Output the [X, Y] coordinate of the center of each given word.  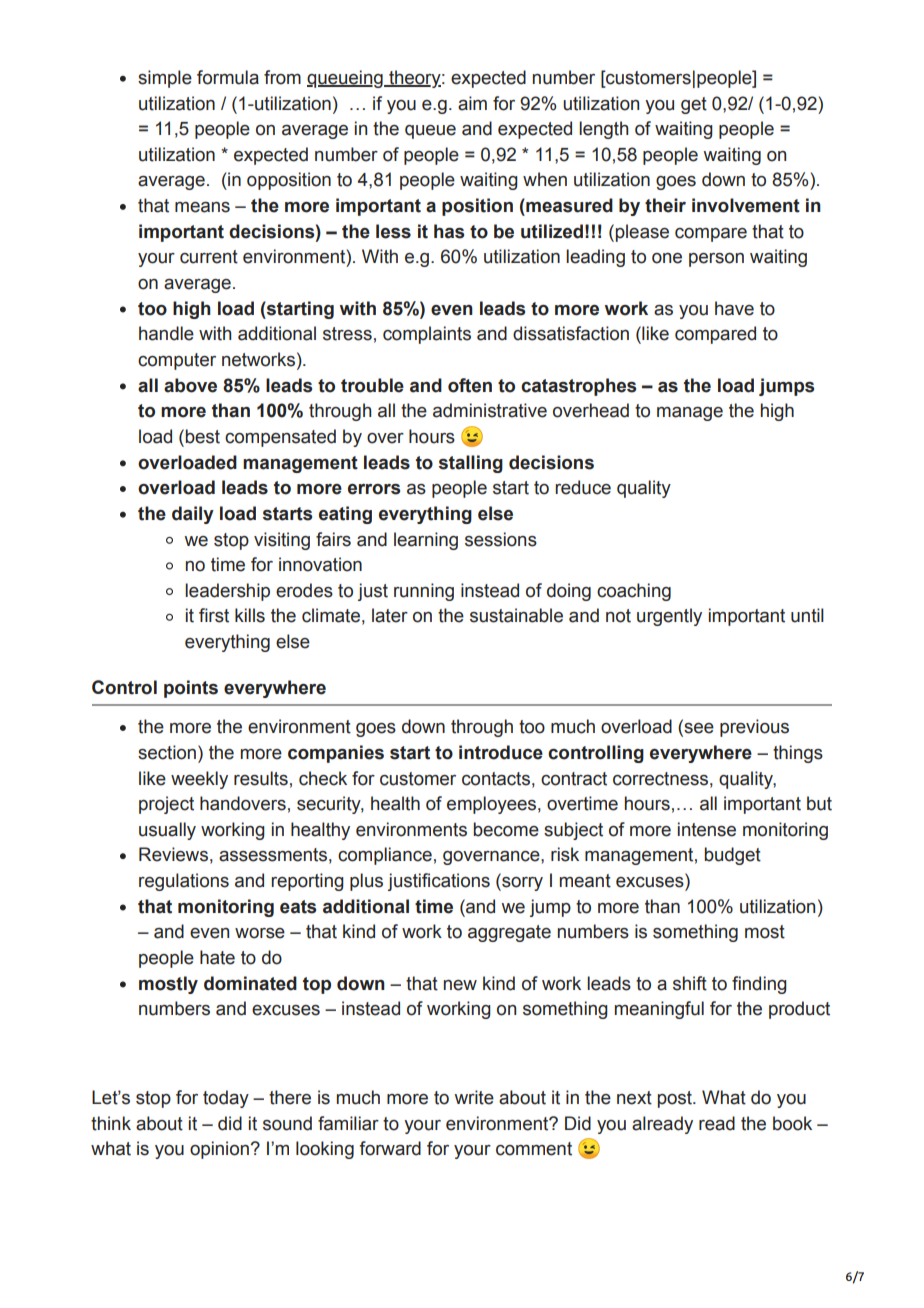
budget [732, 856]
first [214, 615]
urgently [669, 617]
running [424, 592]
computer [177, 361]
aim [472, 103]
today [226, 1099]
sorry [521, 884]
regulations [184, 882]
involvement [746, 205]
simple [165, 79]
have [734, 308]
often [470, 385]
